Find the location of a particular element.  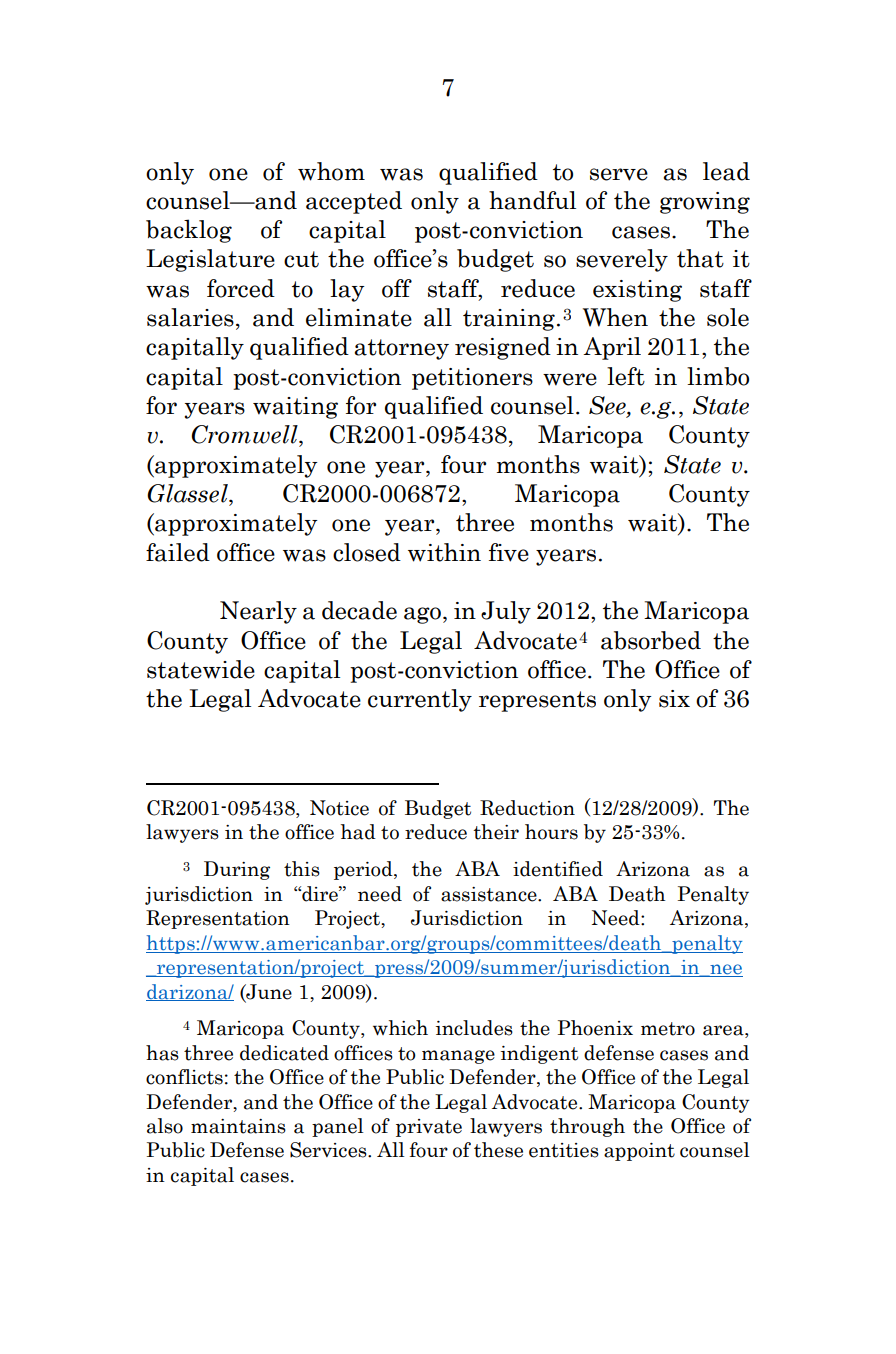

growing is located at coordinates (705, 203).
